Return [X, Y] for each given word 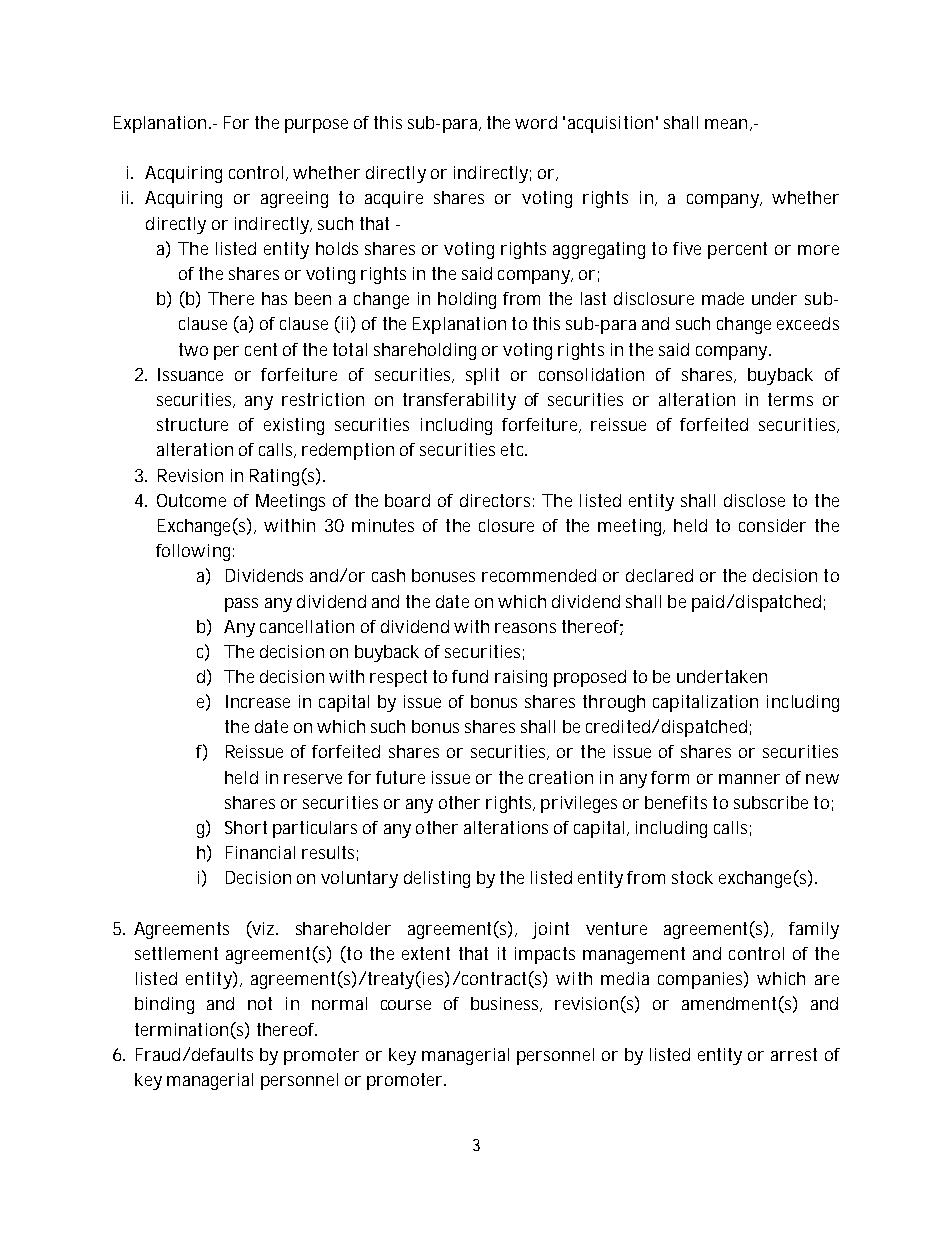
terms [790, 399]
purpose [316, 126]
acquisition [610, 124]
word [536, 122]
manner [749, 779]
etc [514, 449]
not [260, 1003]
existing [294, 426]
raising [521, 678]
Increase [258, 701]
